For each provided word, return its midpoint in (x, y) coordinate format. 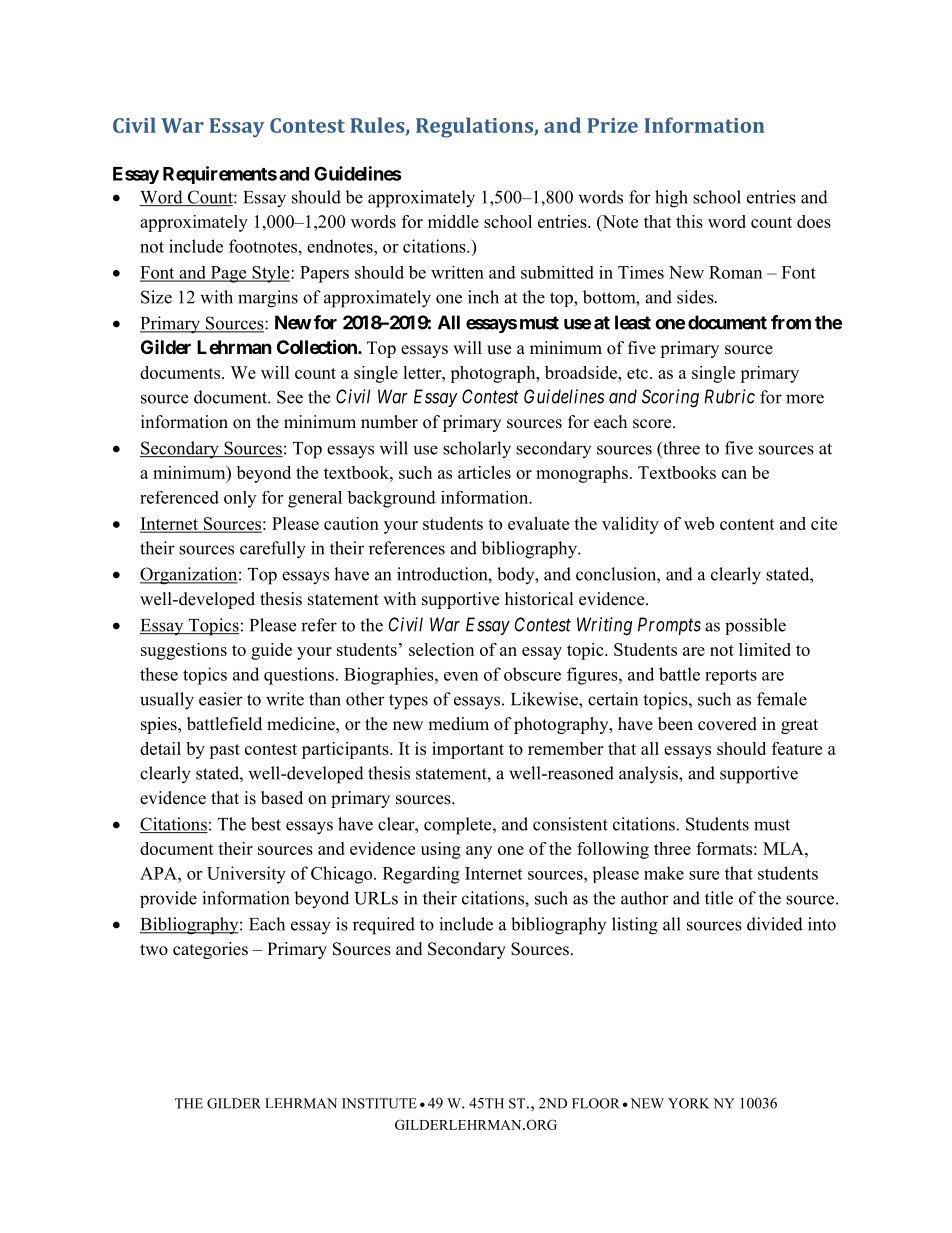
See (290, 397)
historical (539, 599)
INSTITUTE (379, 1103)
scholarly (477, 450)
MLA (784, 848)
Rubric (729, 396)
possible (755, 626)
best (266, 824)
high (671, 199)
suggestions (184, 651)
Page (228, 274)
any (479, 852)
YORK (689, 1103)
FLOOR (596, 1103)
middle (453, 221)
